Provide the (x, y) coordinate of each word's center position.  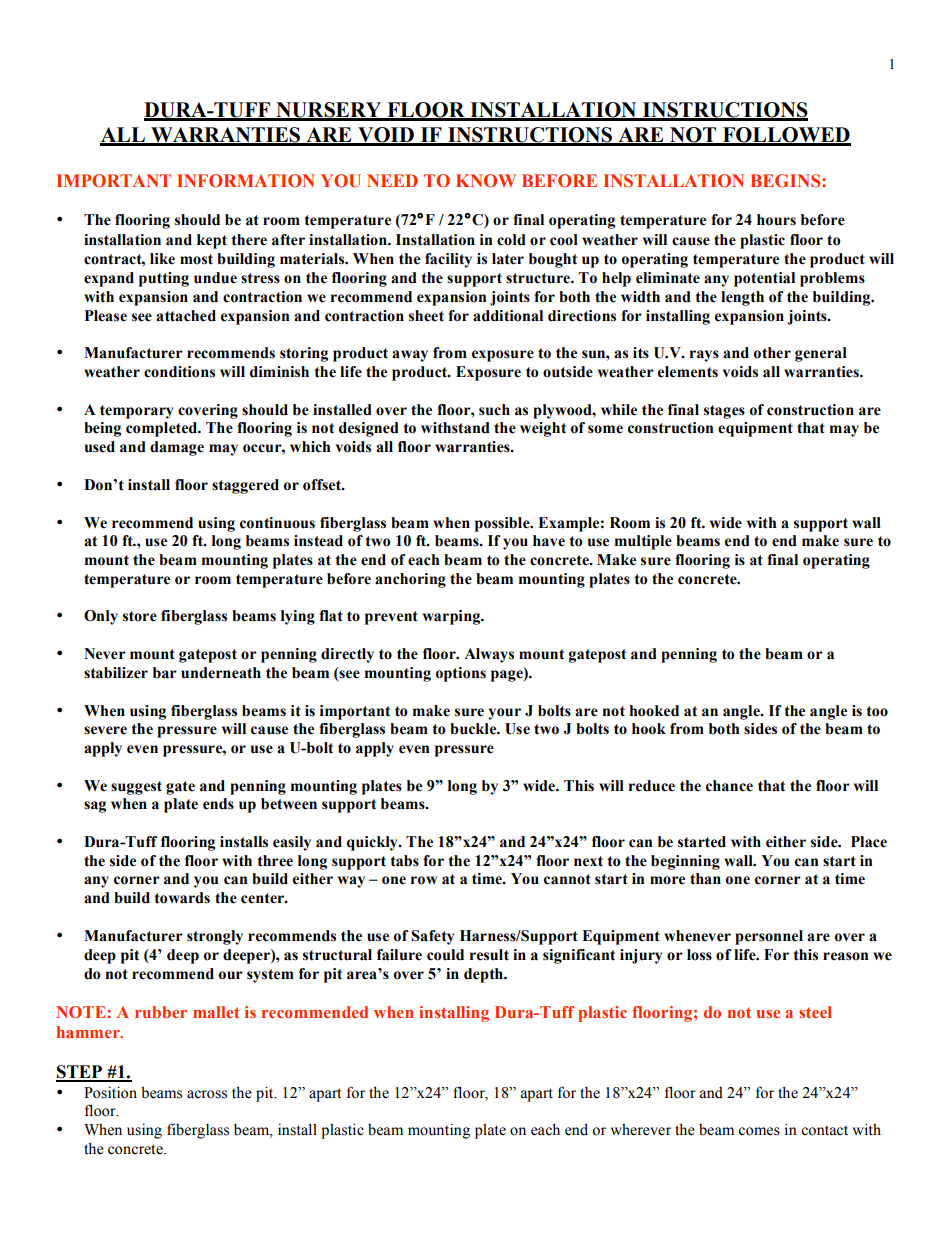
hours (776, 220)
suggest (136, 788)
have (549, 541)
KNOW (486, 181)
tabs (405, 861)
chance (729, 786)
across (207, 1094)
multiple (643, 542)
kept (212, 241)
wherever (641, 1130)
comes (759, 1131)
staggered (245, 486)
